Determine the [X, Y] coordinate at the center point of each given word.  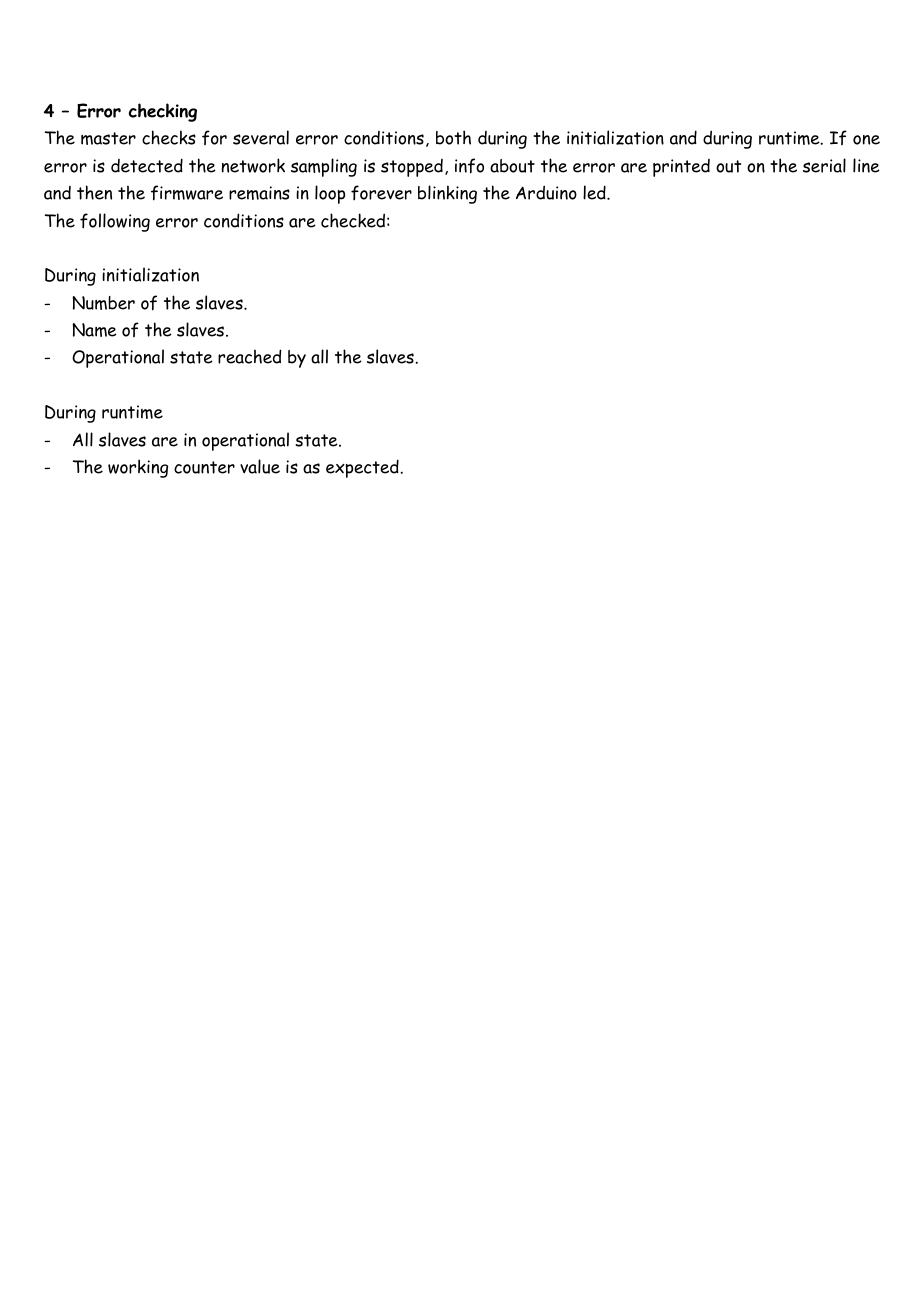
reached [249, 356]
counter [204, 467]
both [453, 137]
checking [163, 112]
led [595, 192]
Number [103, 303]
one [866, 140]
